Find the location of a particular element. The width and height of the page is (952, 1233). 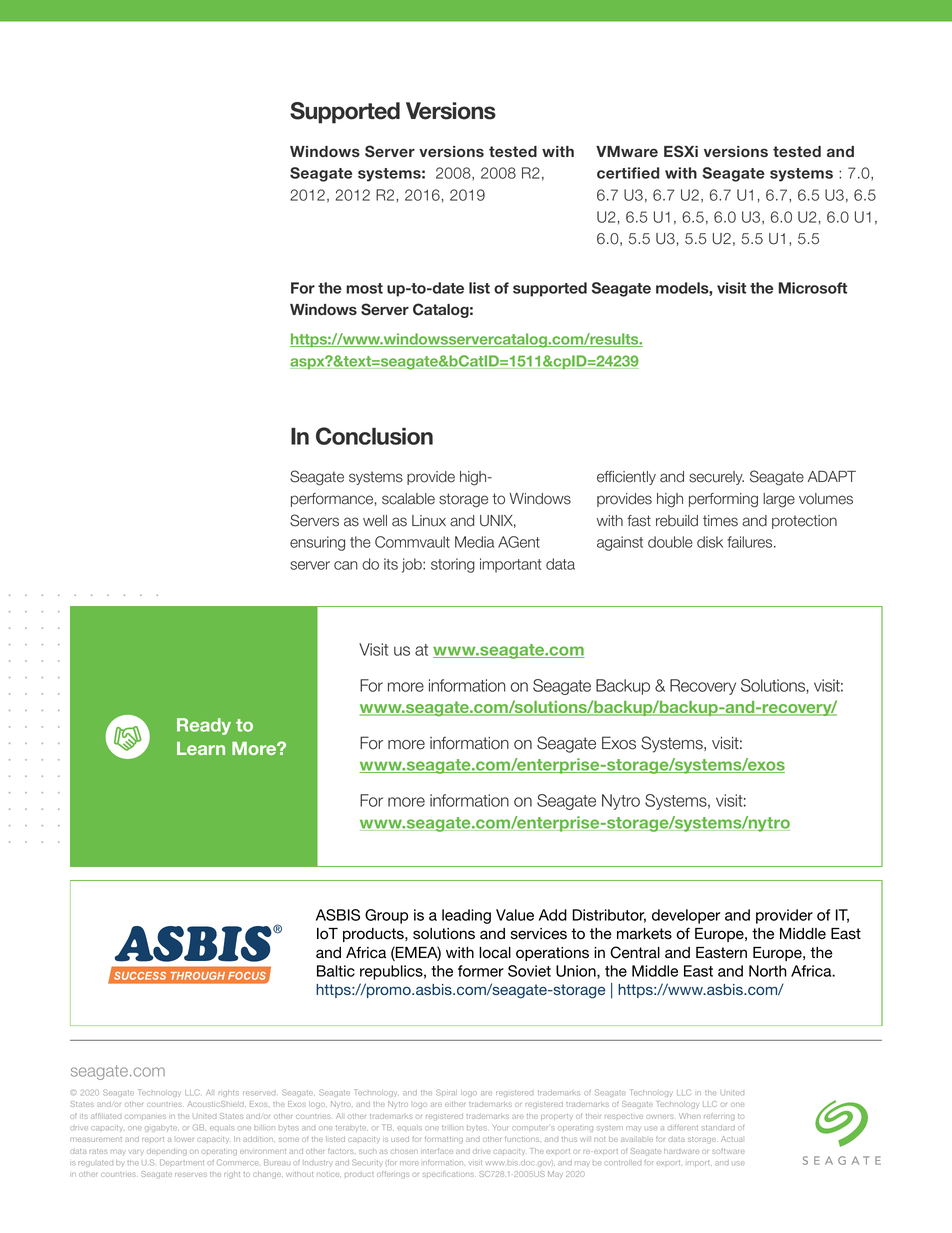

most is located at coordinates (364, 288).
